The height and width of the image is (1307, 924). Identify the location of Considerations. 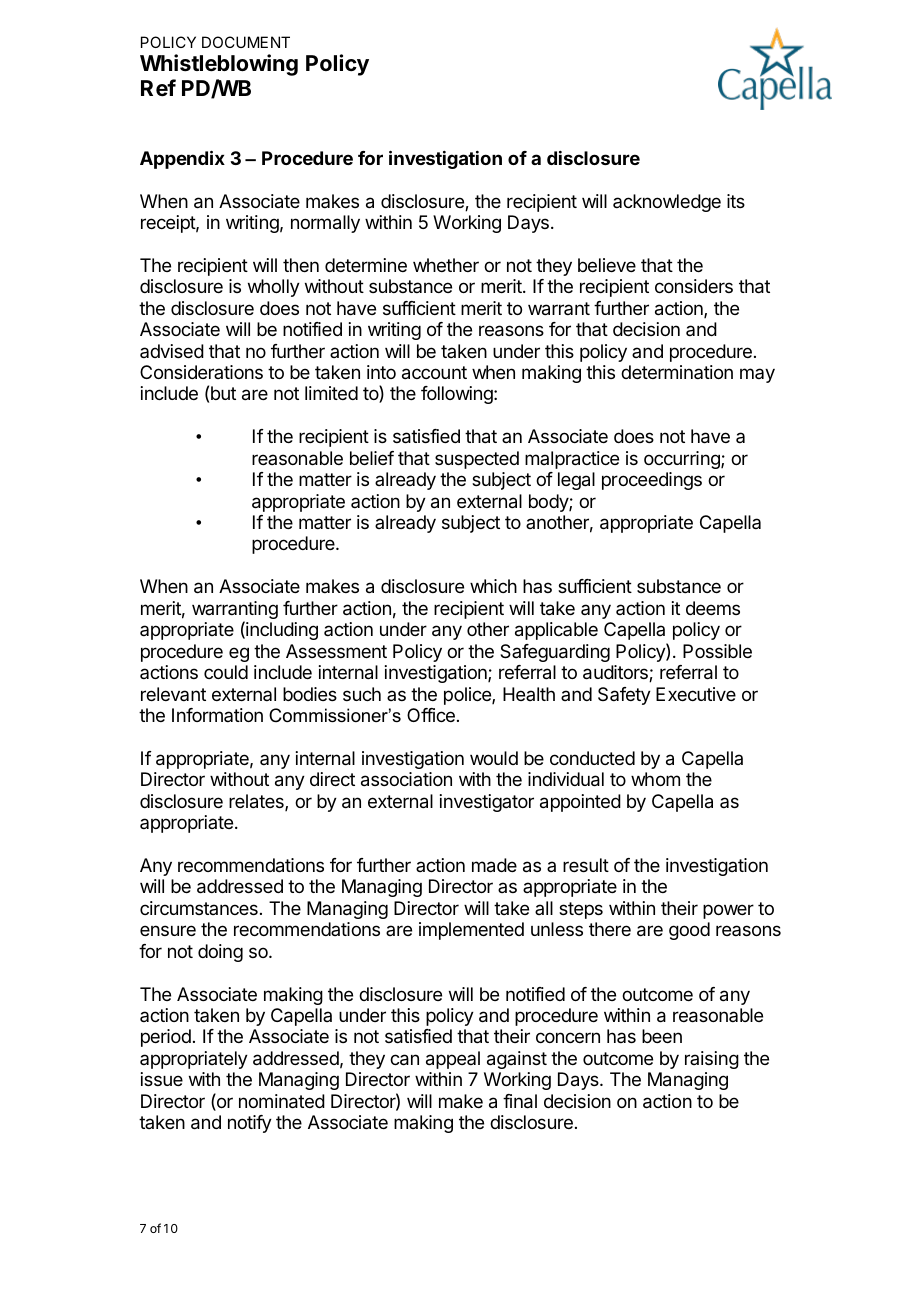
(201, 372).
